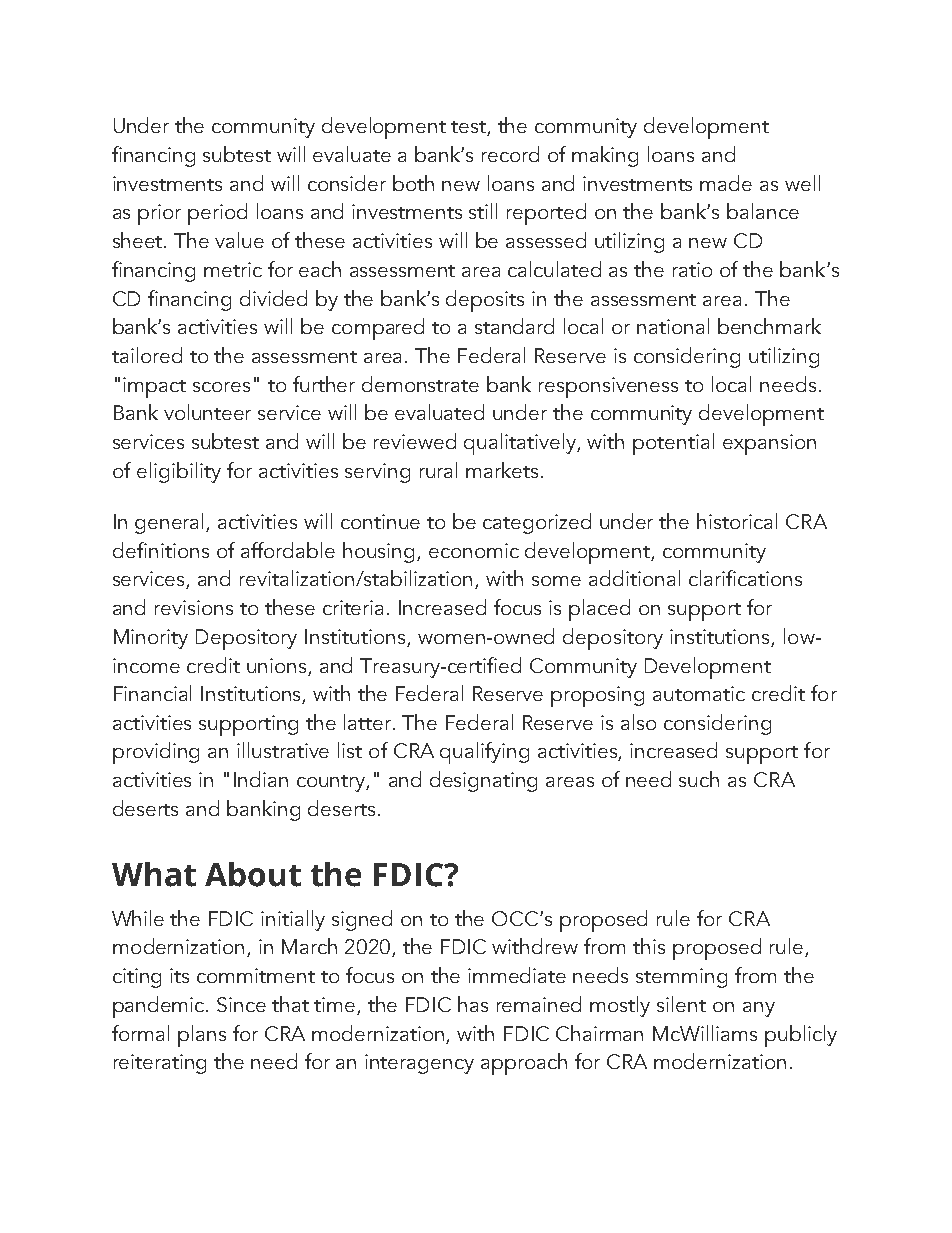 This page has width=952, height=1233. Describe the element at coordinates (484, 753) in the page. I see `qualifying` at that location.
